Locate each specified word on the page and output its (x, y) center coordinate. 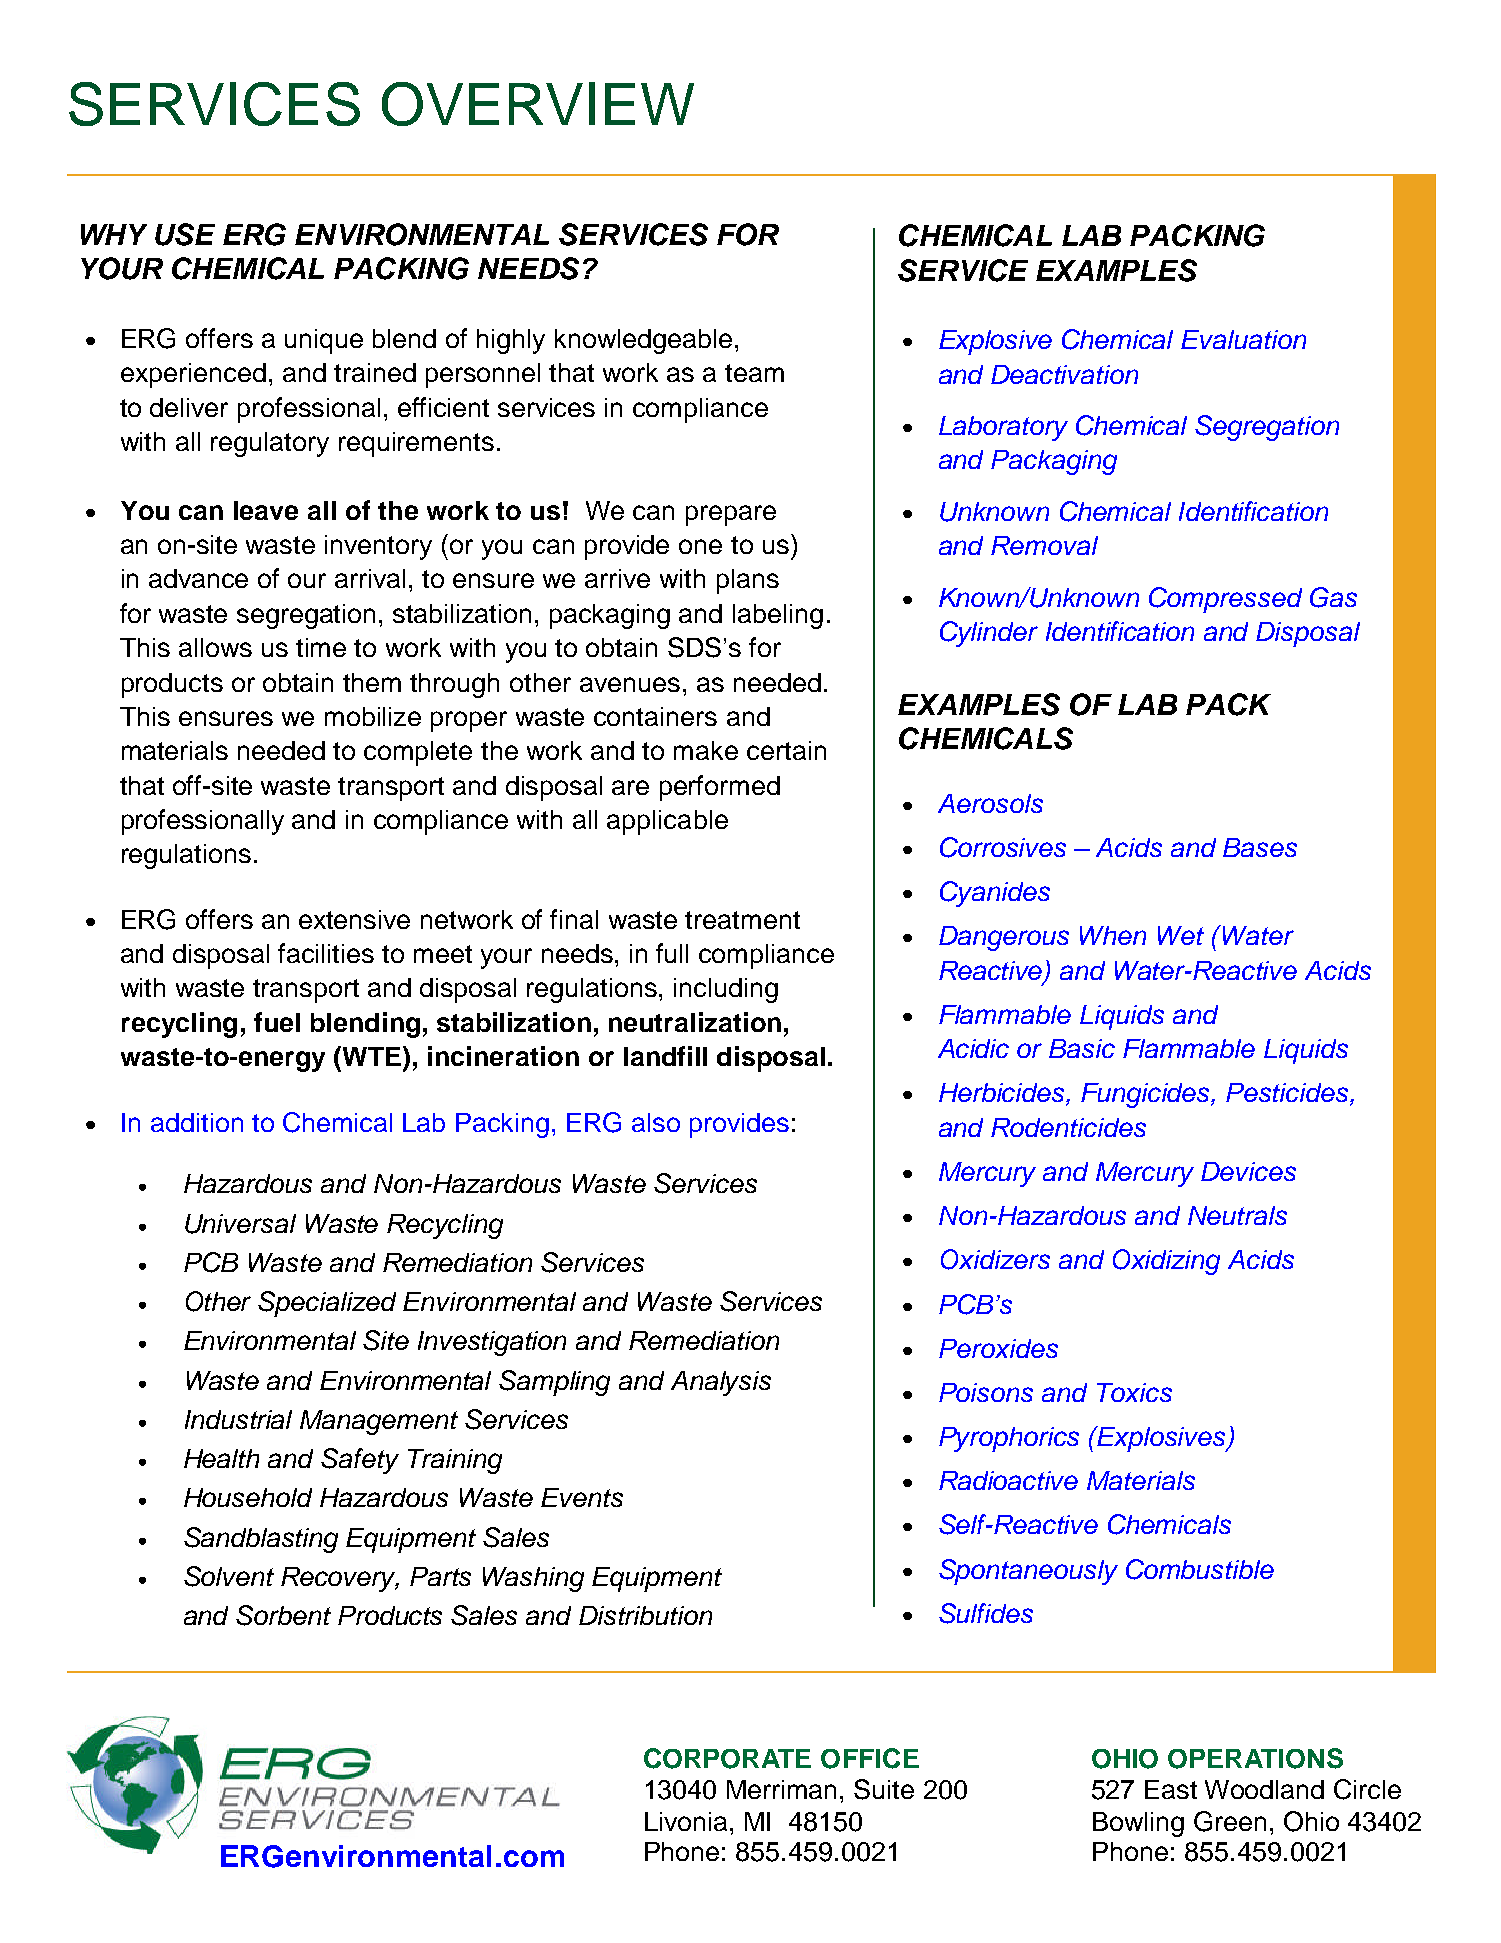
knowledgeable (643, 341)
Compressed (1225, 600)
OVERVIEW (538, 104)
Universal (240, 1224)
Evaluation (1243, 339)
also (656, 1122)
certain (786, 750)
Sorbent (283, 1615)
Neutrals (1237, 1215)
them (372, 682)
